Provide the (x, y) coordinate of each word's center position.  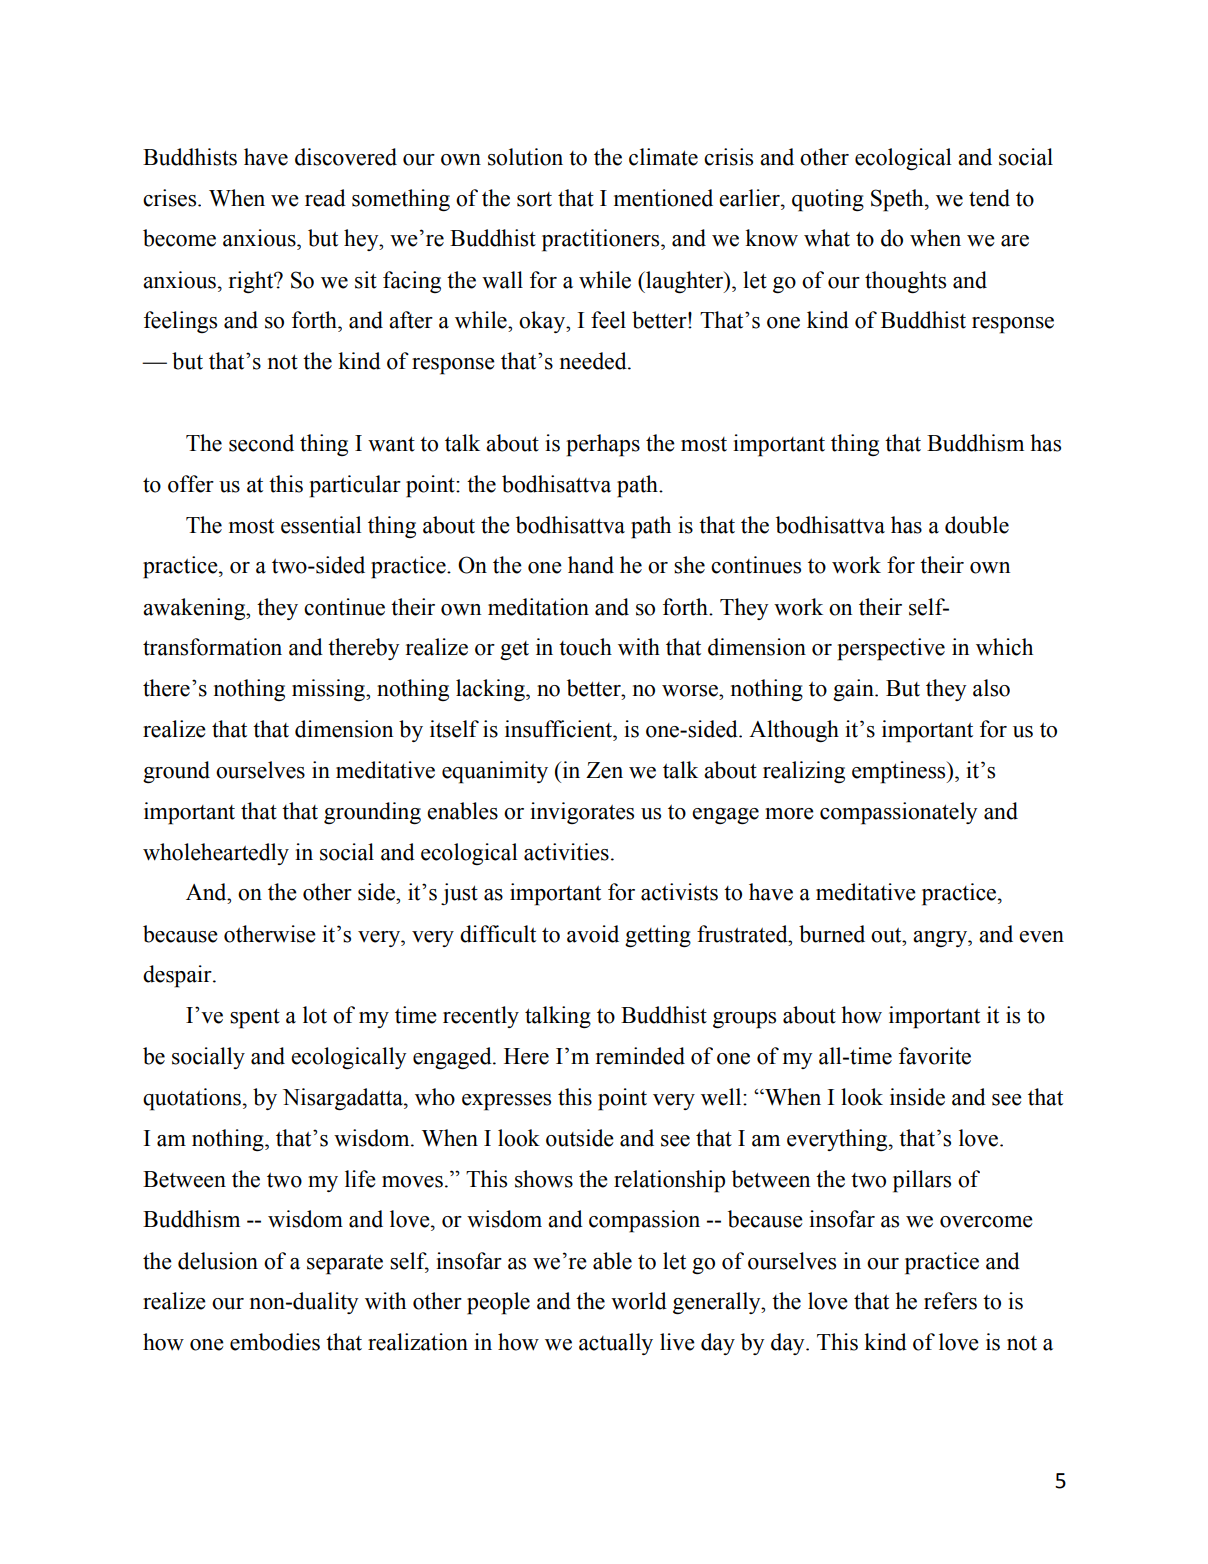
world (639, 1301)
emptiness (900, 772)
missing (329, 690)
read (325, 198)
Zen (604, 770)
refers (950, 1301)
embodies (275, 1342)
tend (989, 198)
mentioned (663, 198)
